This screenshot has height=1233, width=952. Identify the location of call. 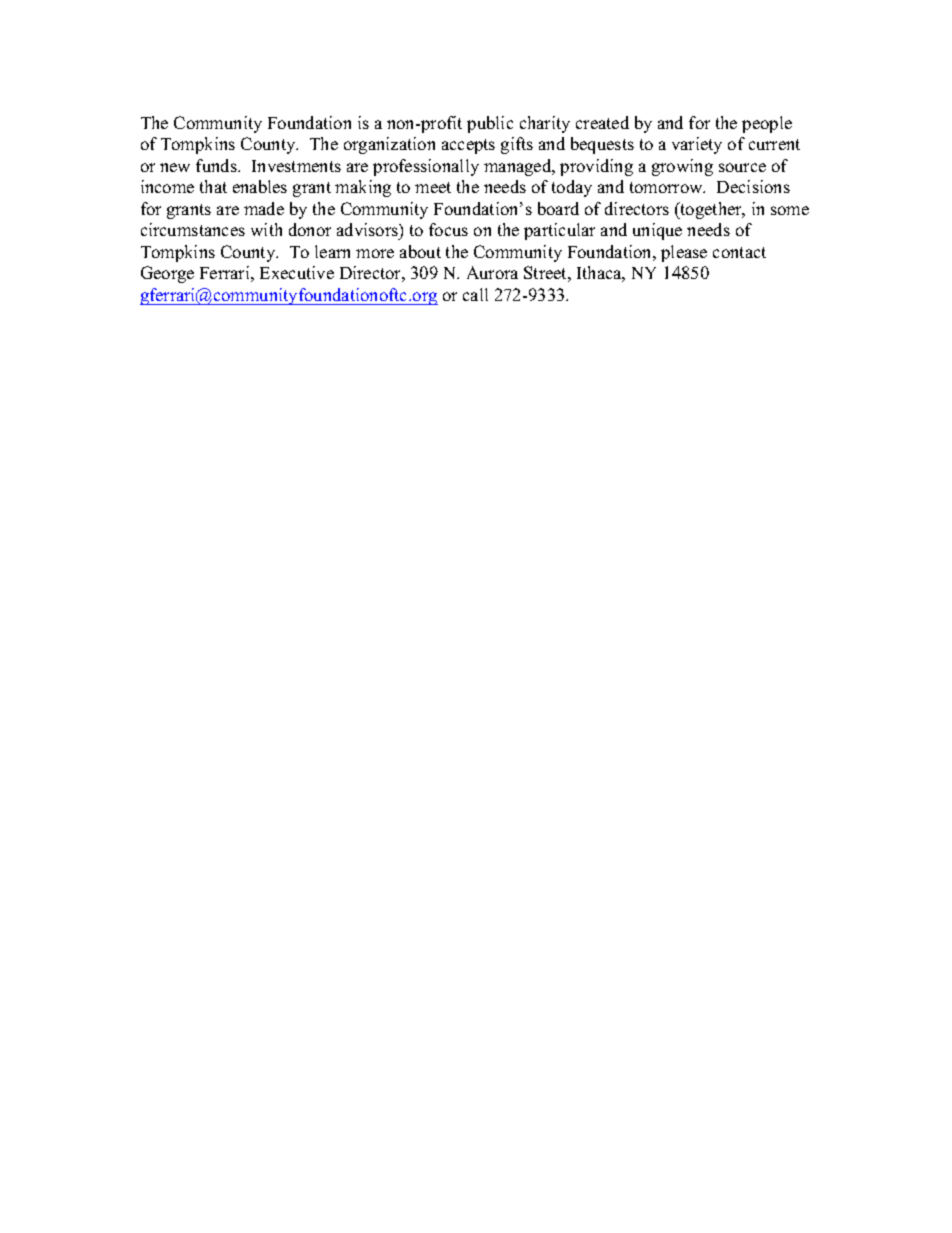
(475, 294).
